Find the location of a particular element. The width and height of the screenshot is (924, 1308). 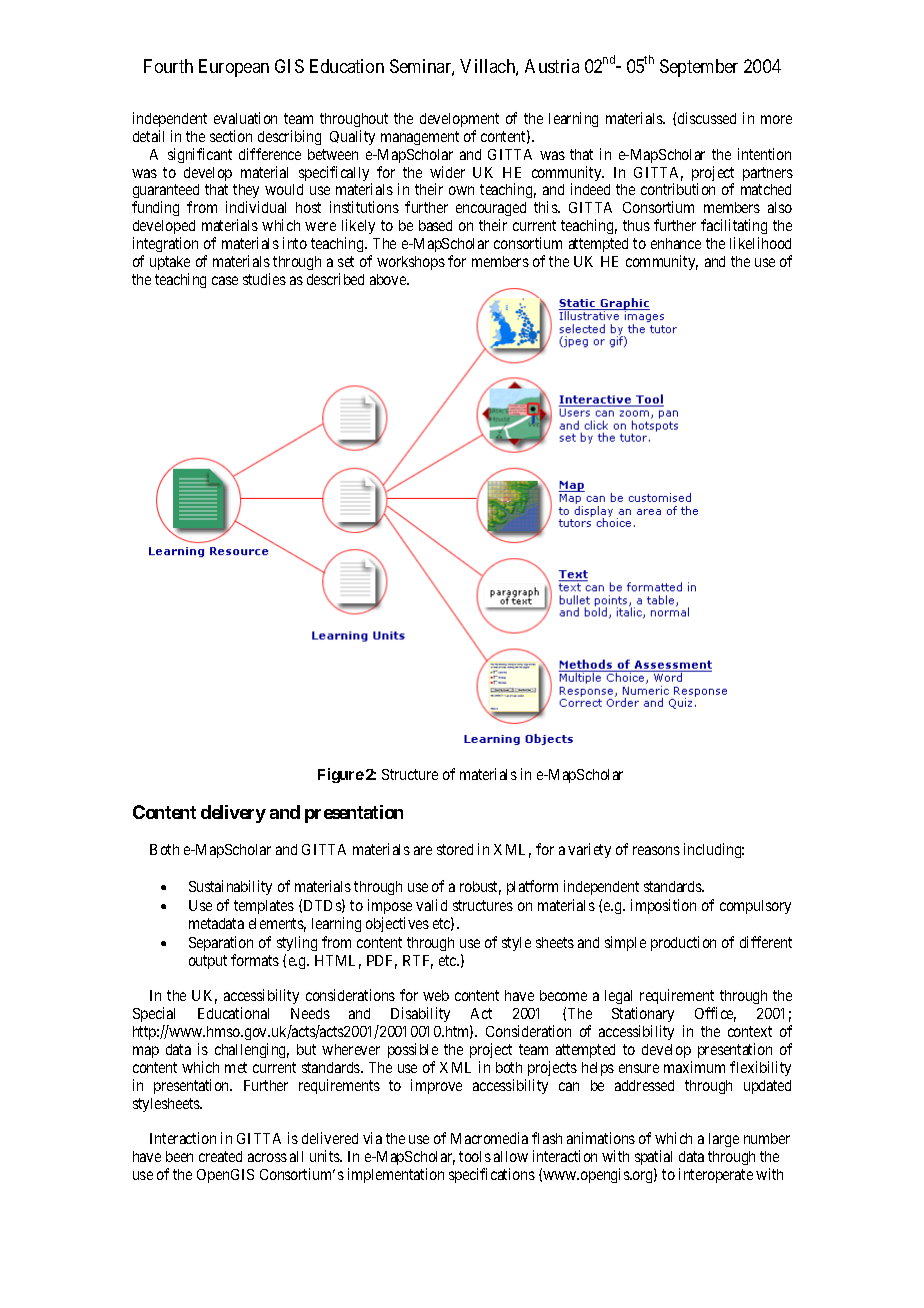

large is located at coordinates (724, 1140).
